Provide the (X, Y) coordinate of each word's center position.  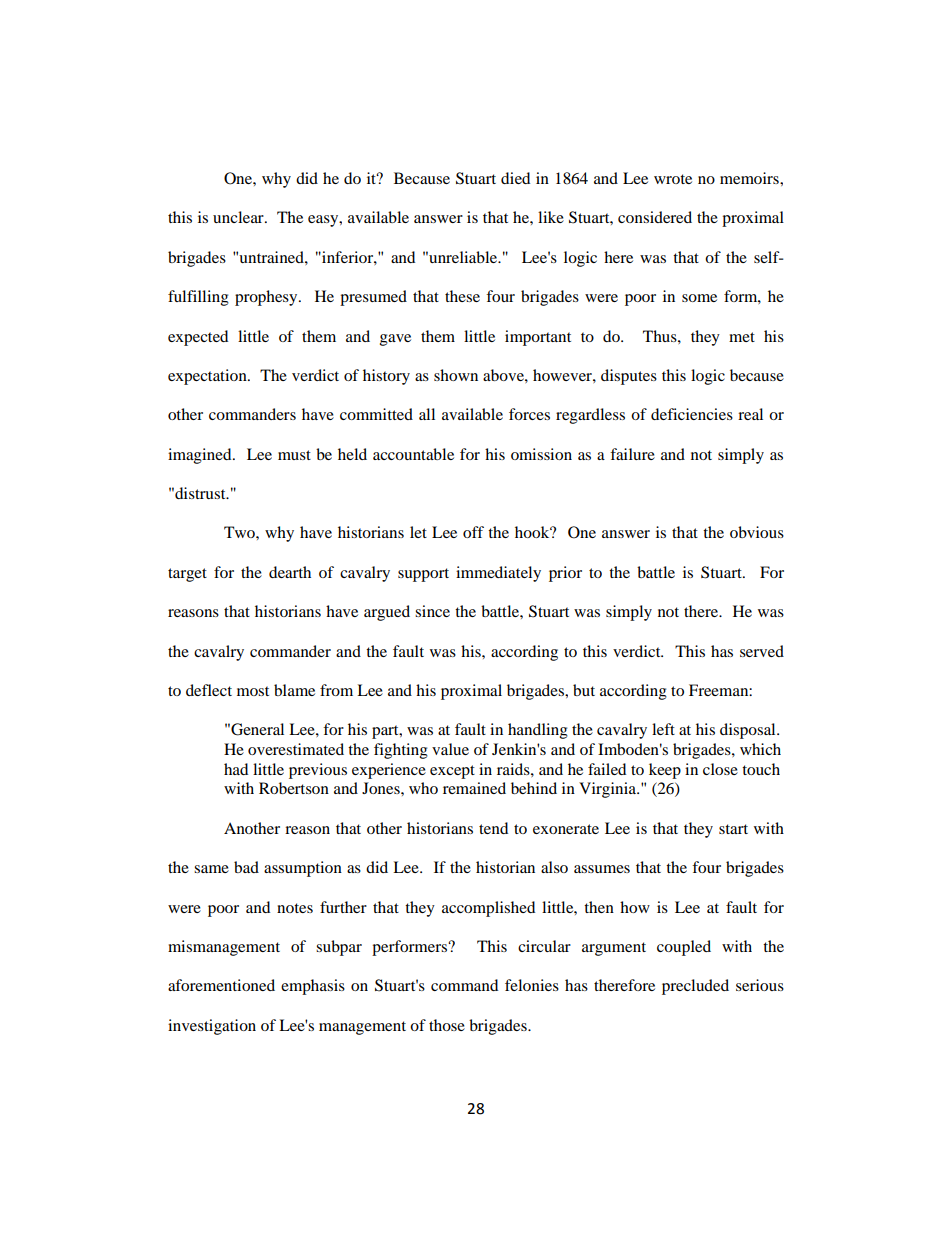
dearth (290, 572)
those (447, 1025)
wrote (673, 179)
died (515, 178)
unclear (239, 217)
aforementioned (221, 985)
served (762, 651)
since (432, 611)
